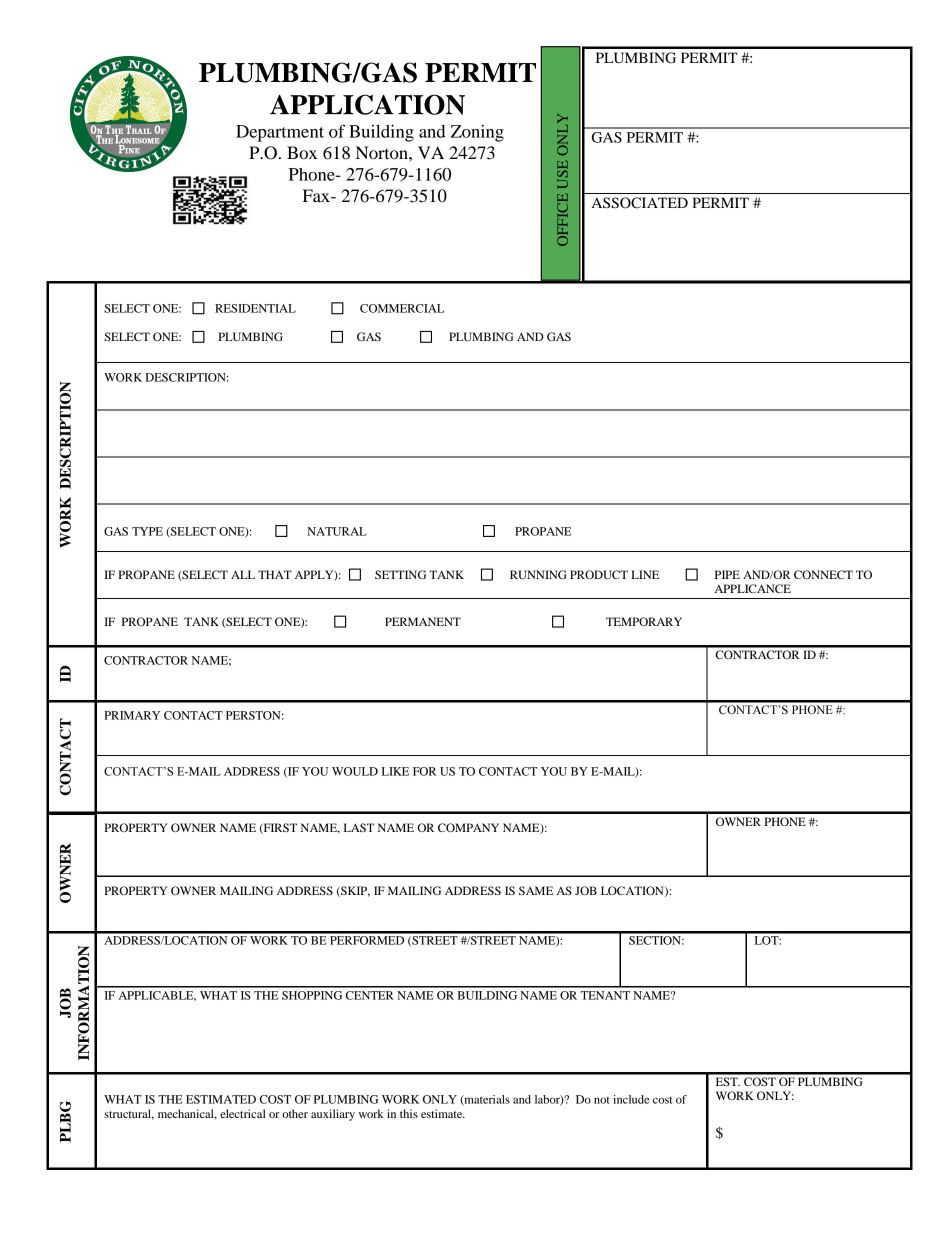 Image resolution: width=952 pixels, height=1233 pixels. What do you see at coordinates (280, 133) in the image?
I see `Department` at bounding box center [280, 133].
